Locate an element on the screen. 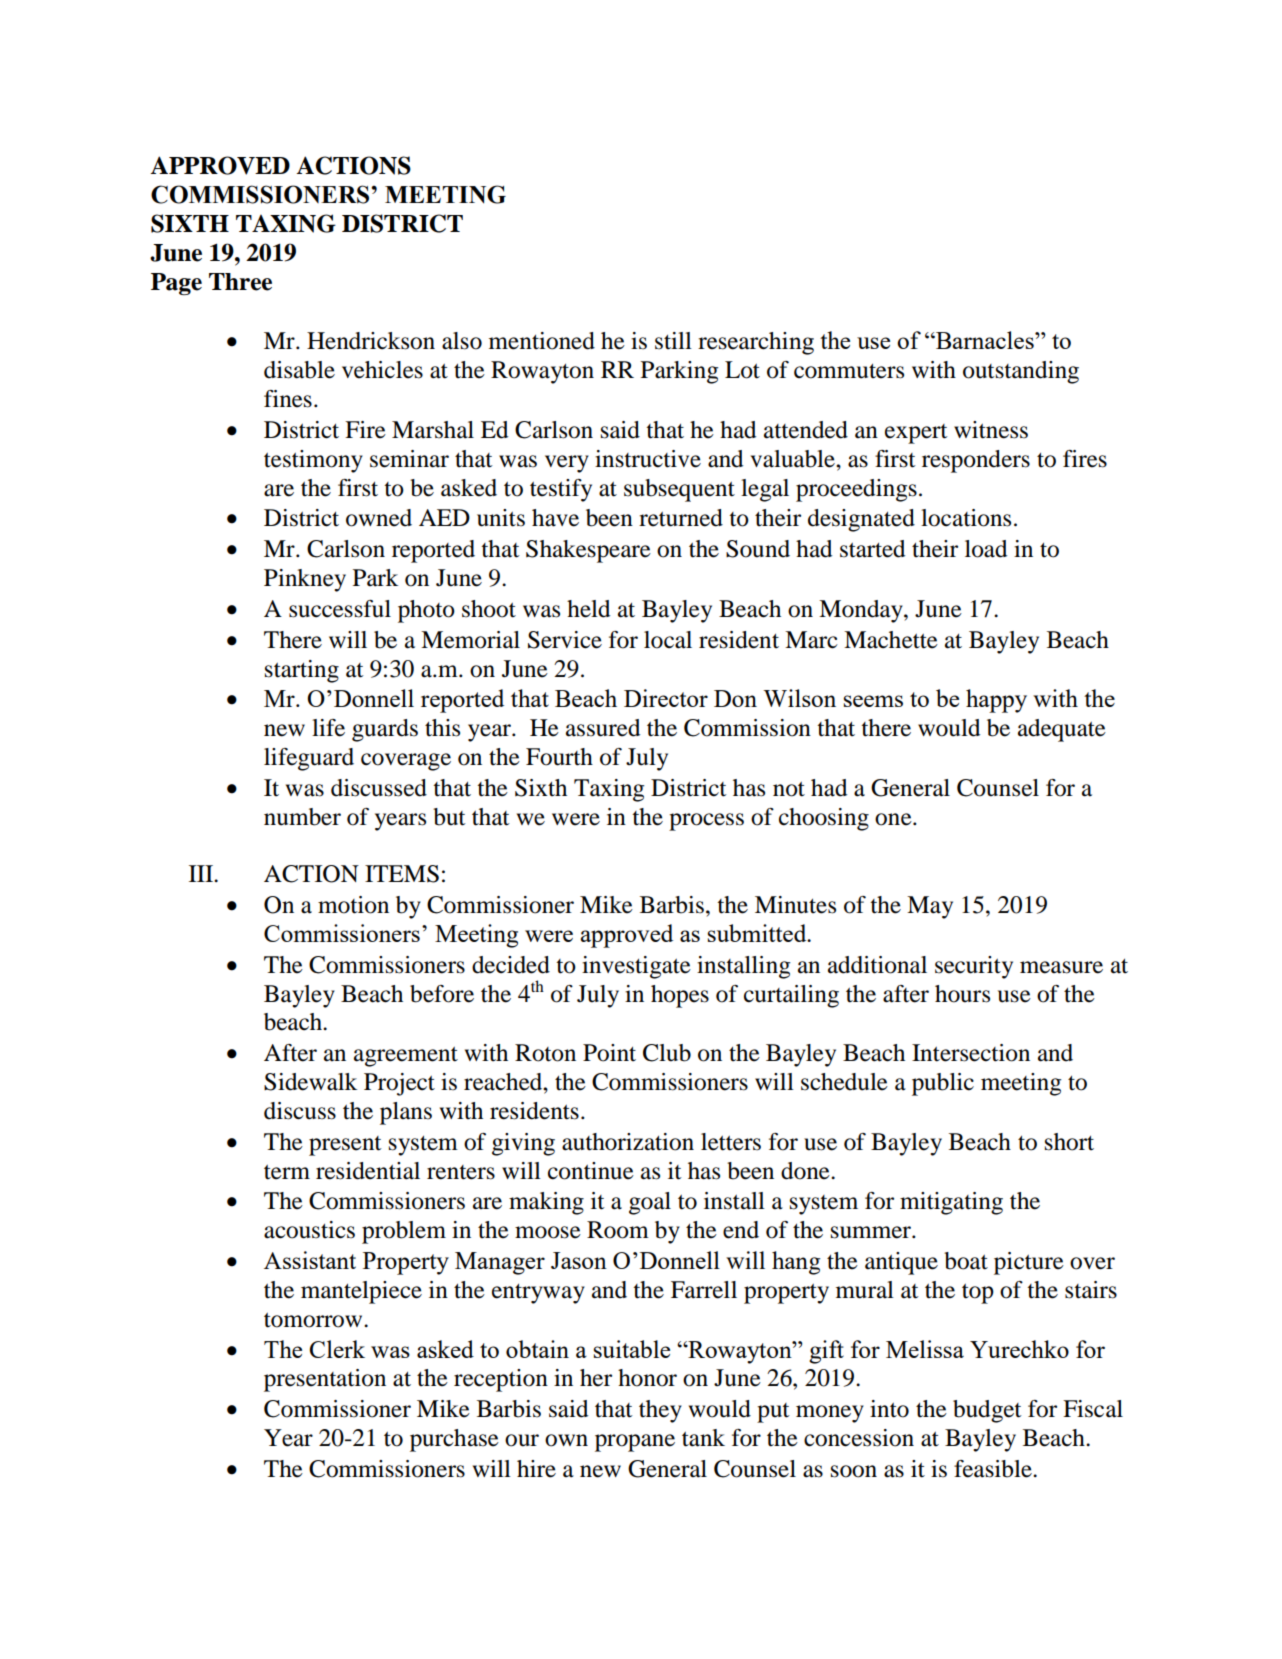  still is located at coordinates (673, 341).
